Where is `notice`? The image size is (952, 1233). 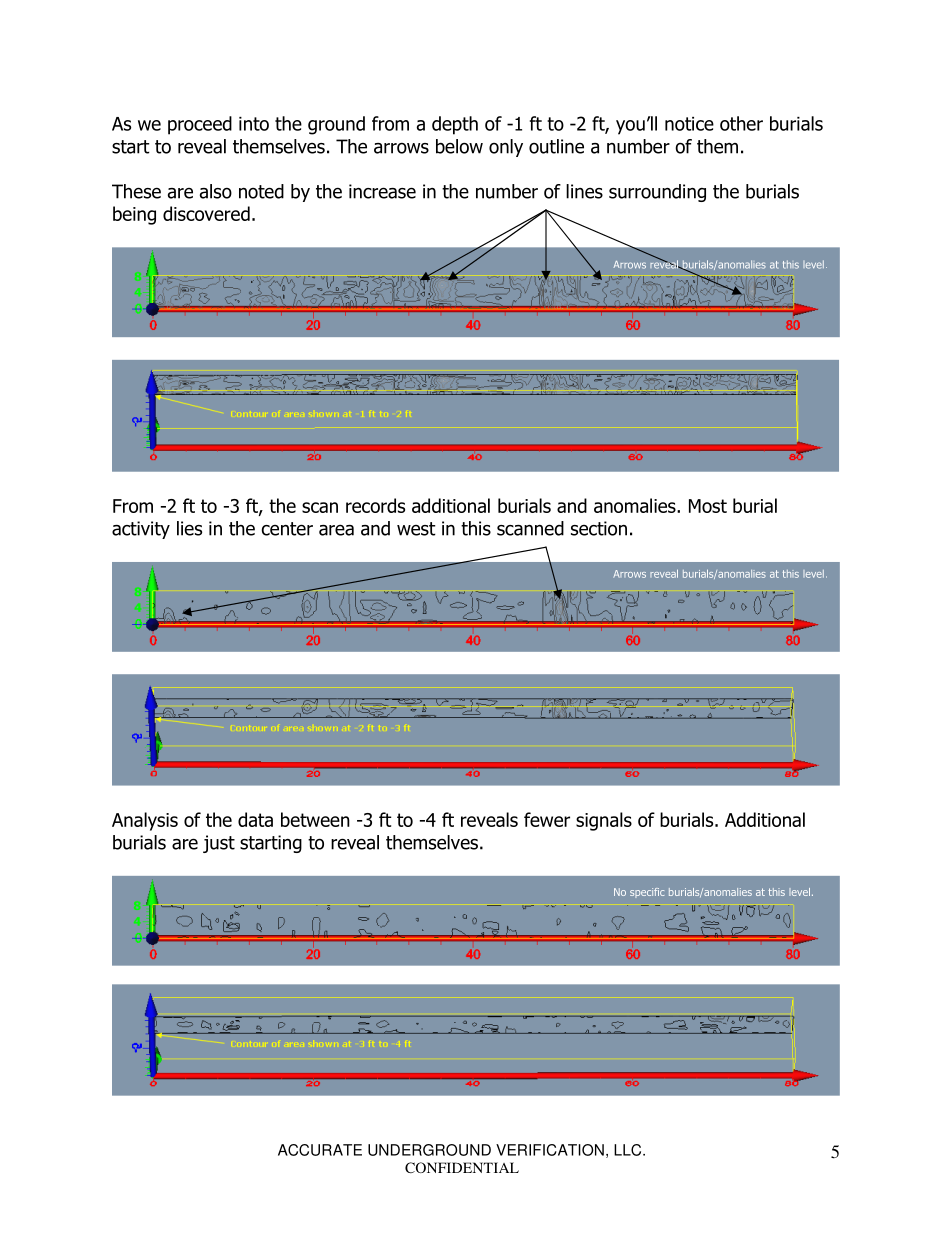
notice is located at coordinates (689, 124).
